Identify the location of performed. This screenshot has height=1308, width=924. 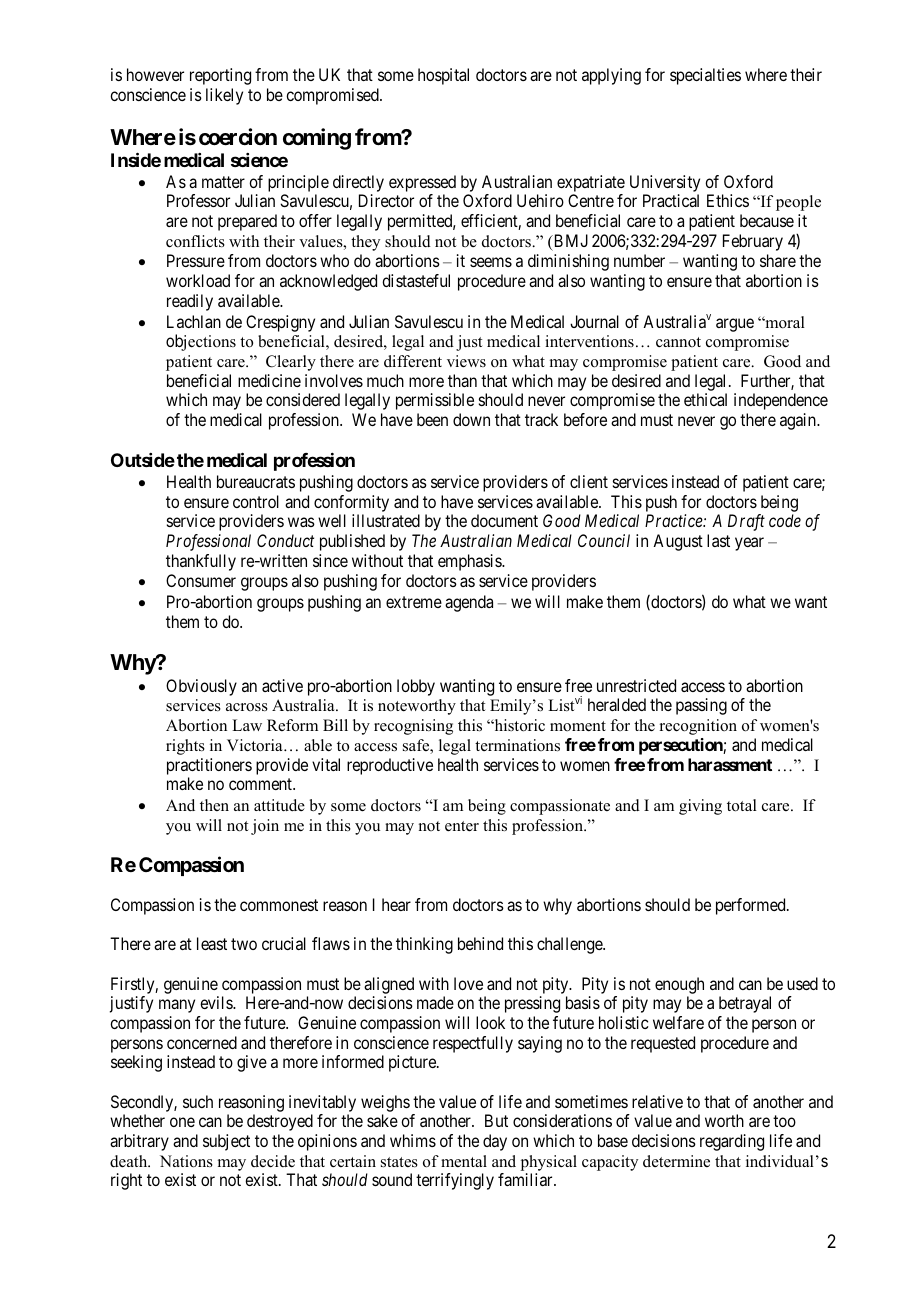
(752, 906).
